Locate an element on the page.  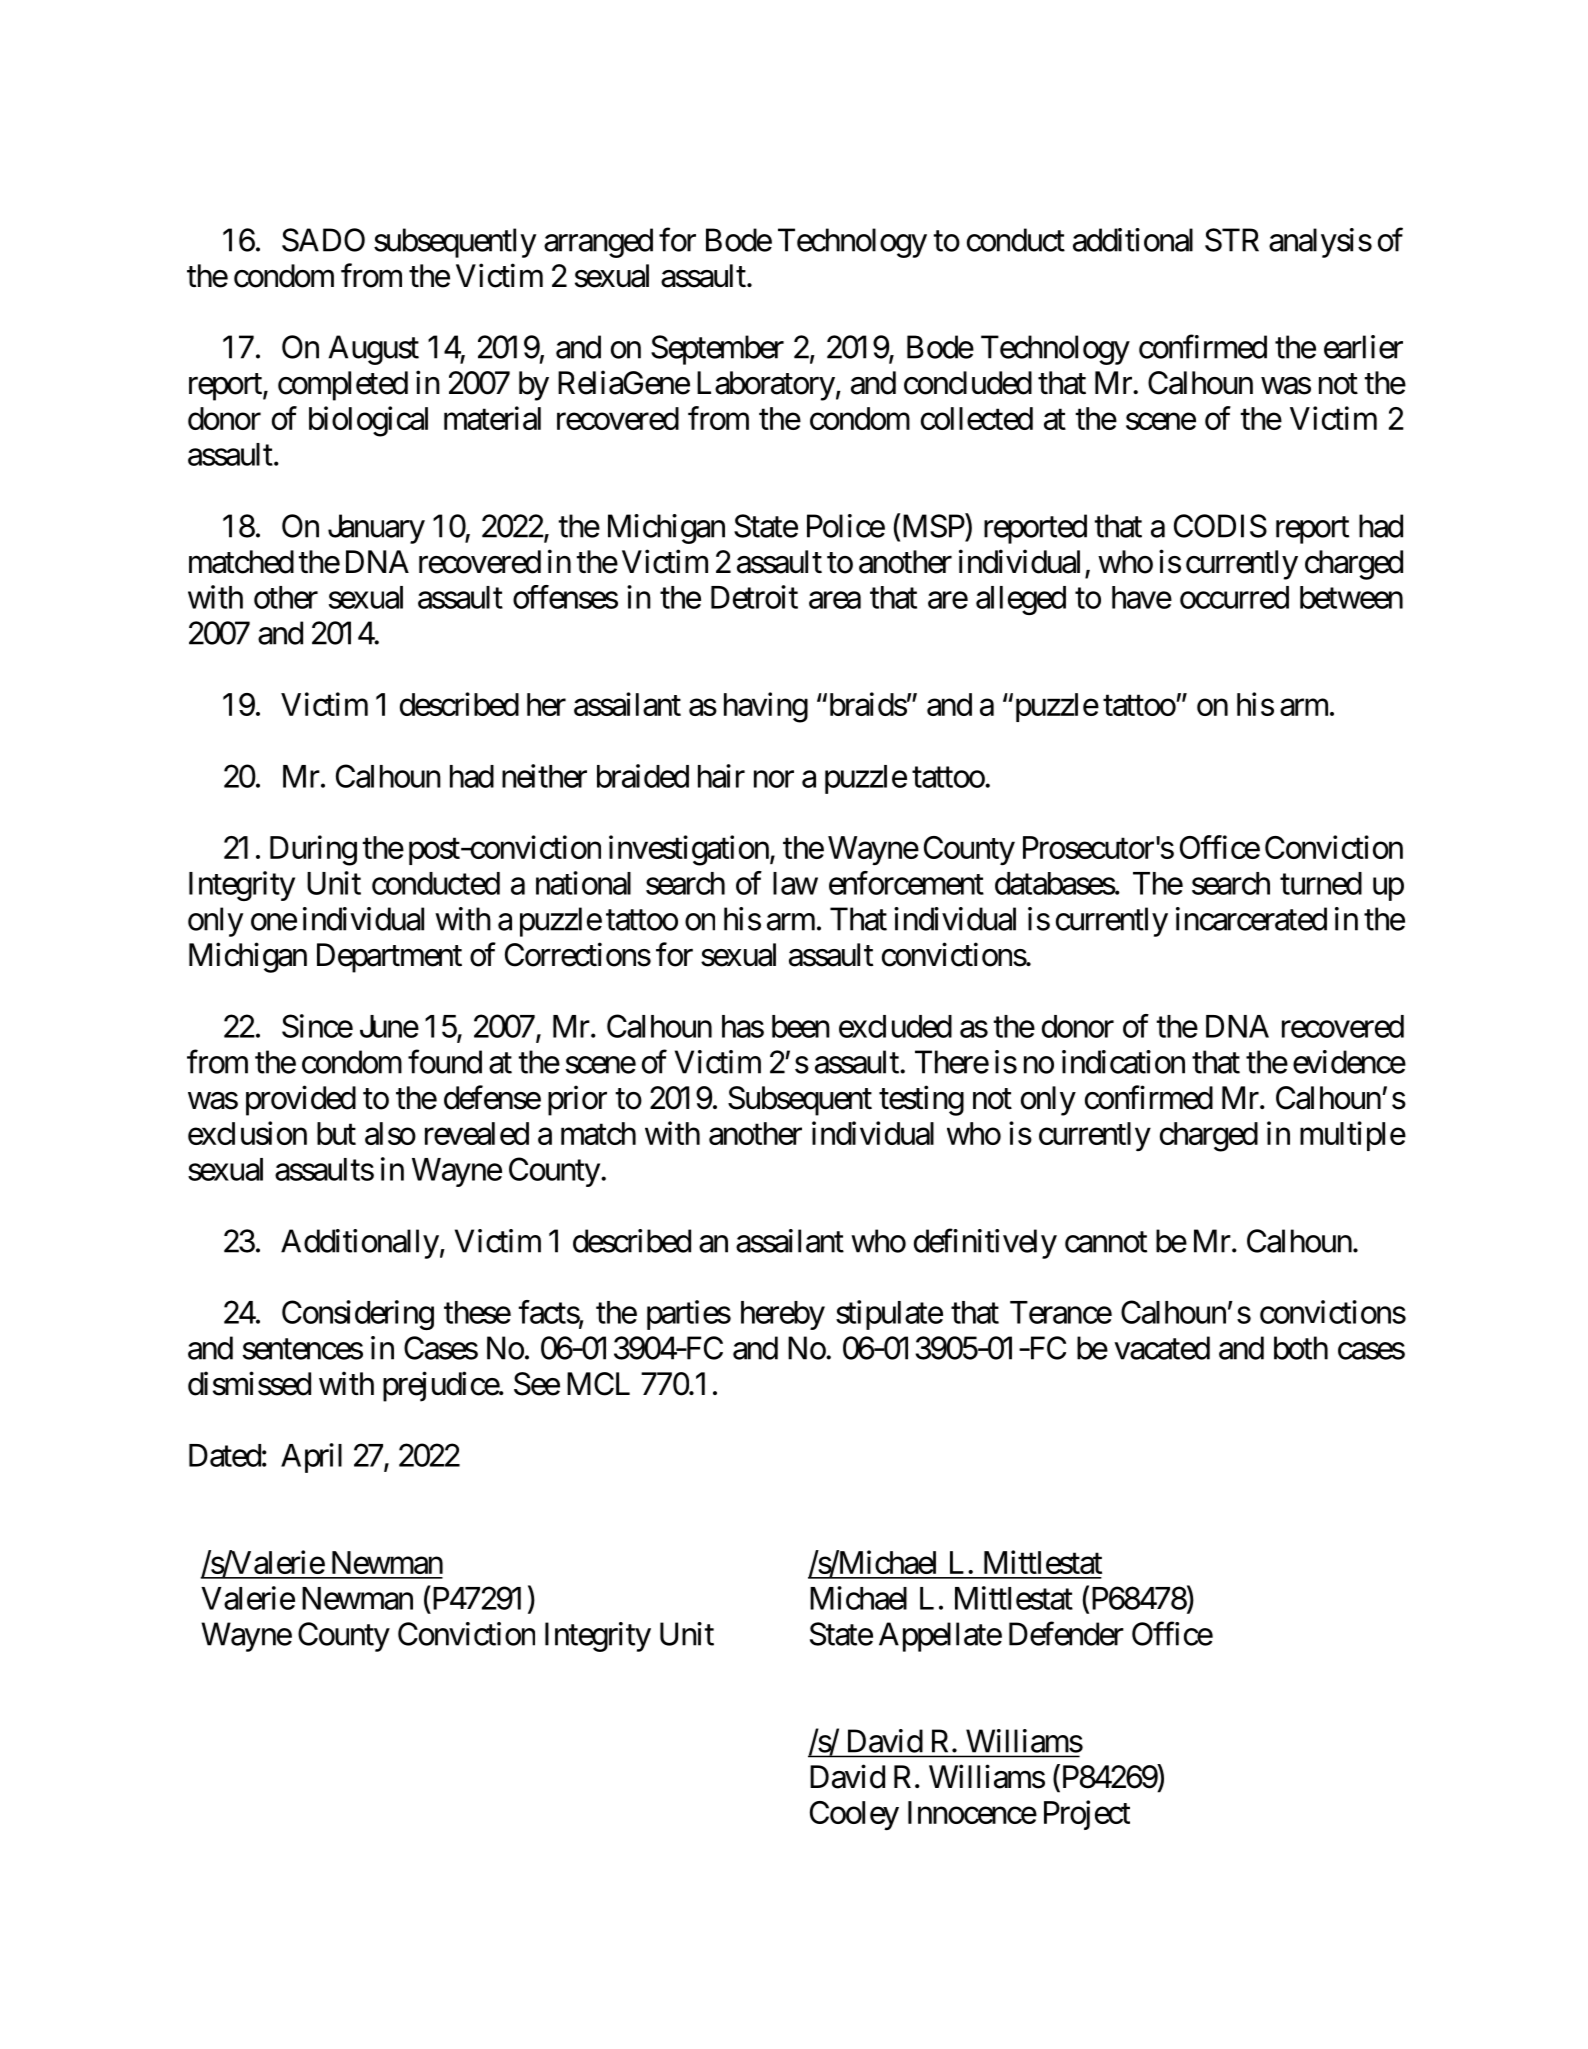
Department is located at coordinates (389, 958).
